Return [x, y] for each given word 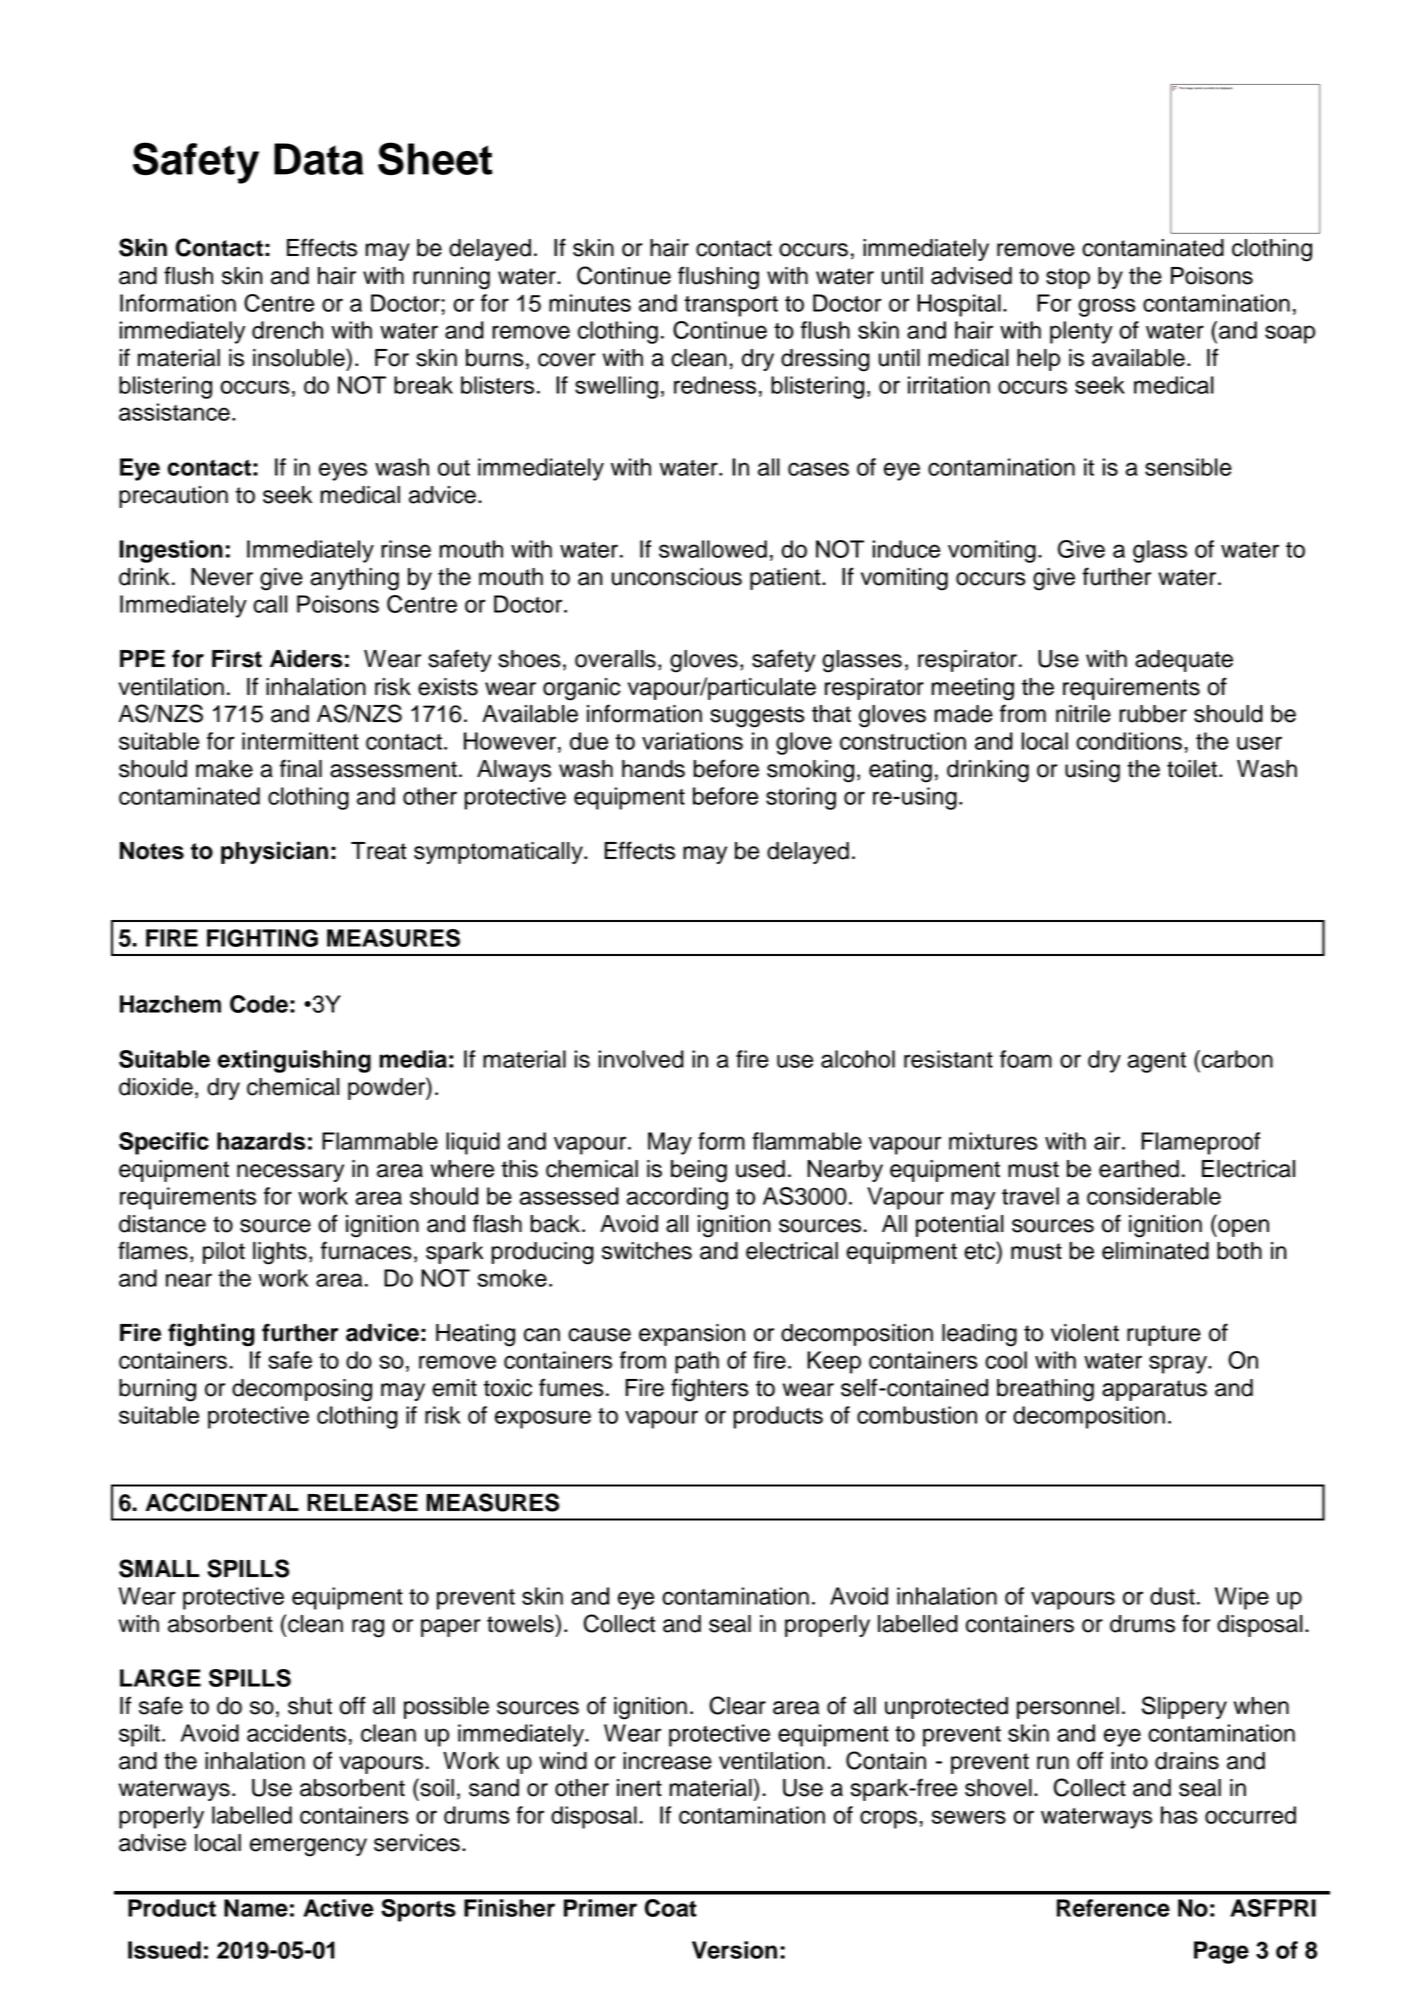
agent [1156, 1062]
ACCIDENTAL [222, 1502]
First [237, 658]
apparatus [1154, 1390]
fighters [710, 1390]
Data [318, 159]
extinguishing [294, 1061]
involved [641, 1059]
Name [256, 1908]
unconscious [677, 577]
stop [1068, 278]
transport [731, 306]
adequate [1184, 661]
